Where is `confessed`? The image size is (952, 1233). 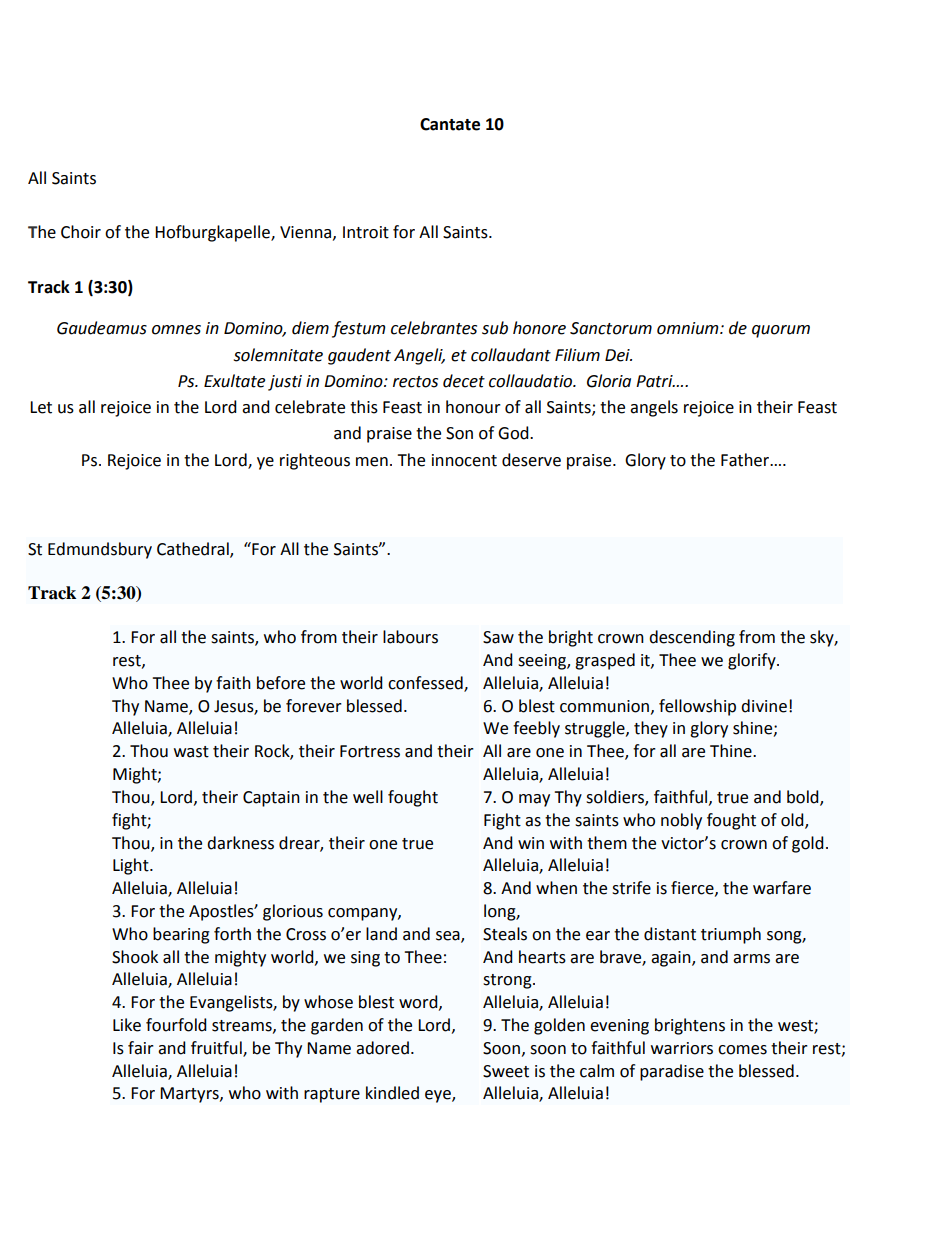 confessed is located at coordinates (426, 684).
